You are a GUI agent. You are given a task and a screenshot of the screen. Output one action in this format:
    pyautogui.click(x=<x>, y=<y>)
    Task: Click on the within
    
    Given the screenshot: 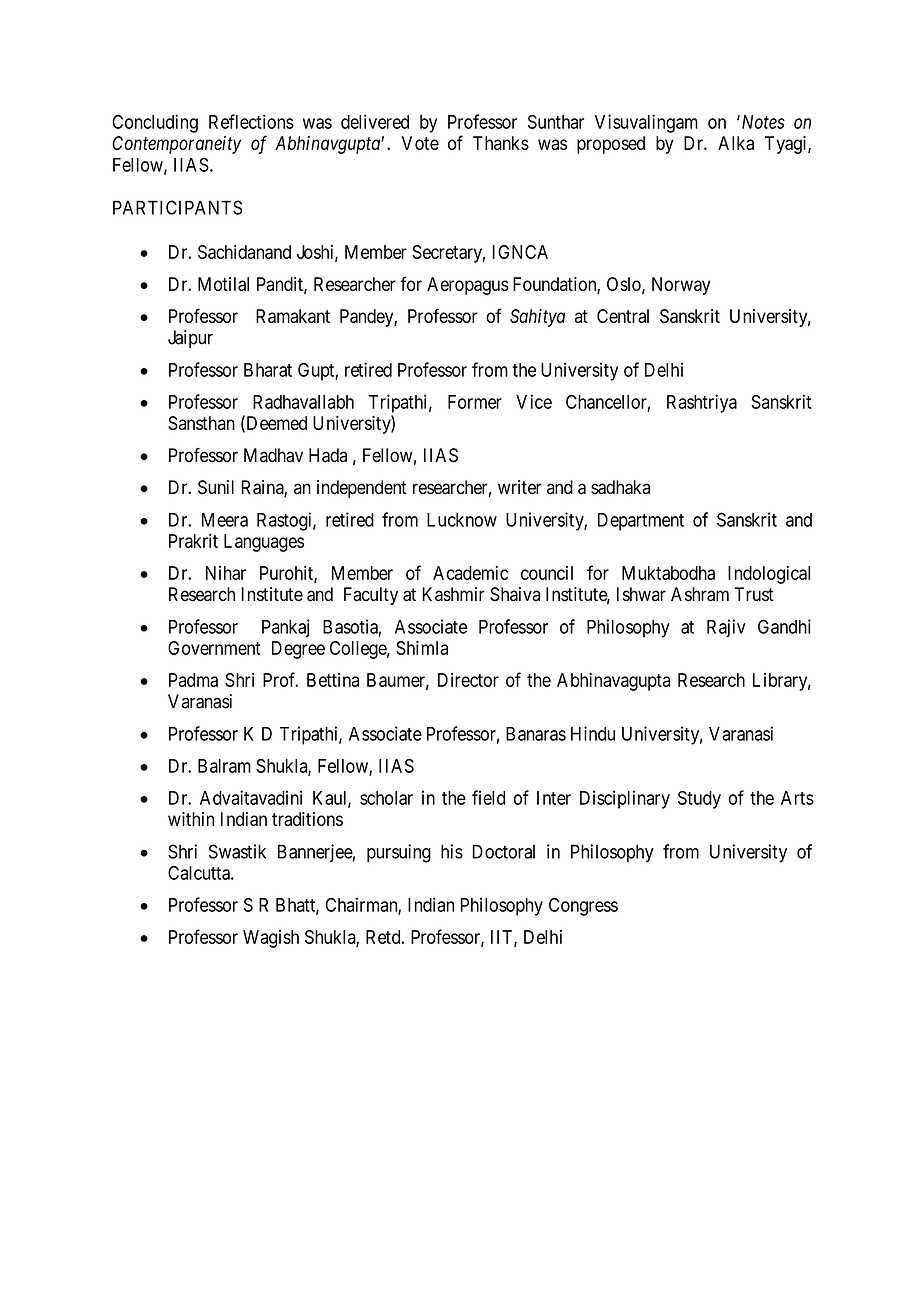 What is the action you would take?
    pyautogui.click(x=191, y=819)
